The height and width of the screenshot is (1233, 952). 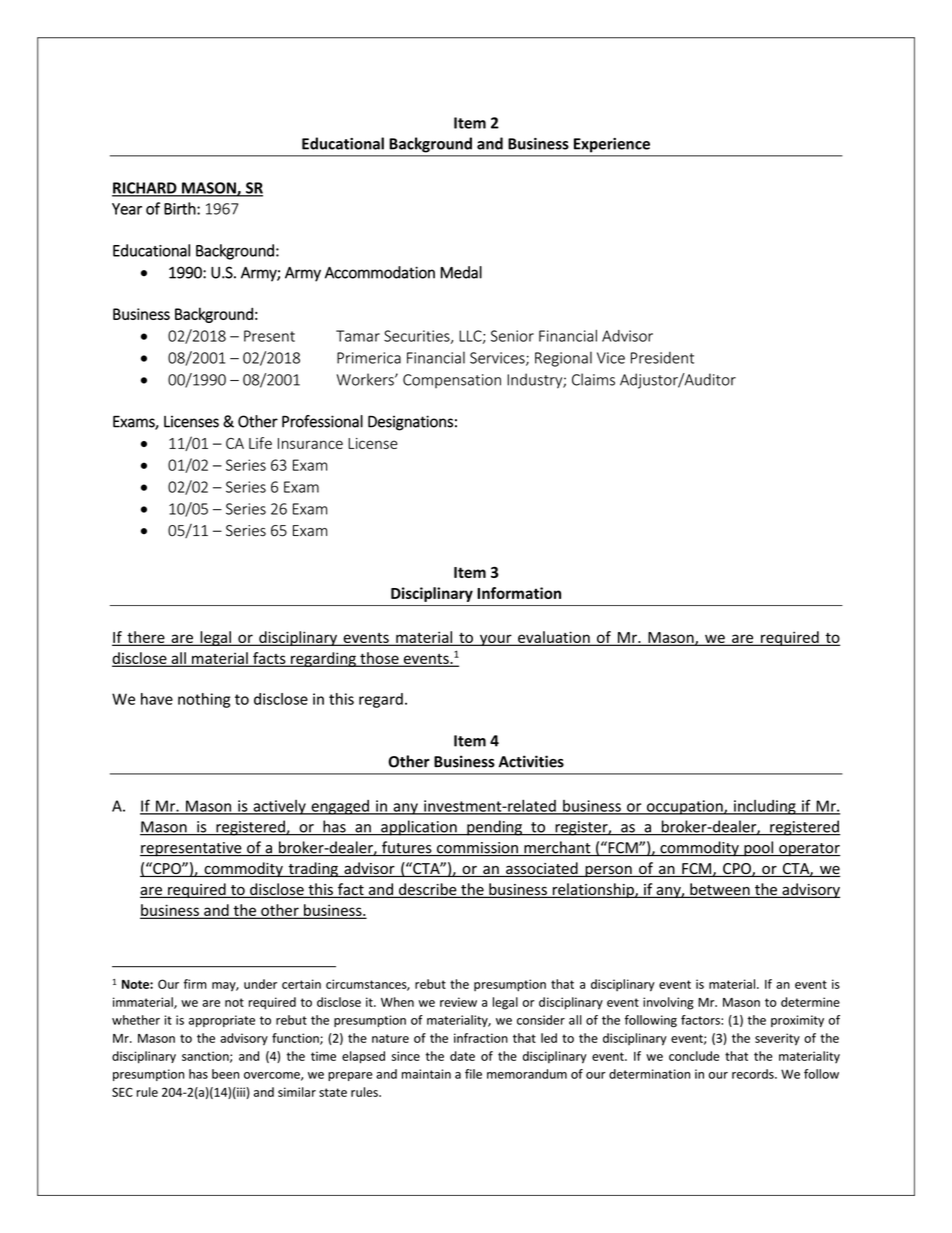 What do you see at coordinates (310, 443) in the screenshot?
I see `Insurance` at bounding box center [310, 443].
